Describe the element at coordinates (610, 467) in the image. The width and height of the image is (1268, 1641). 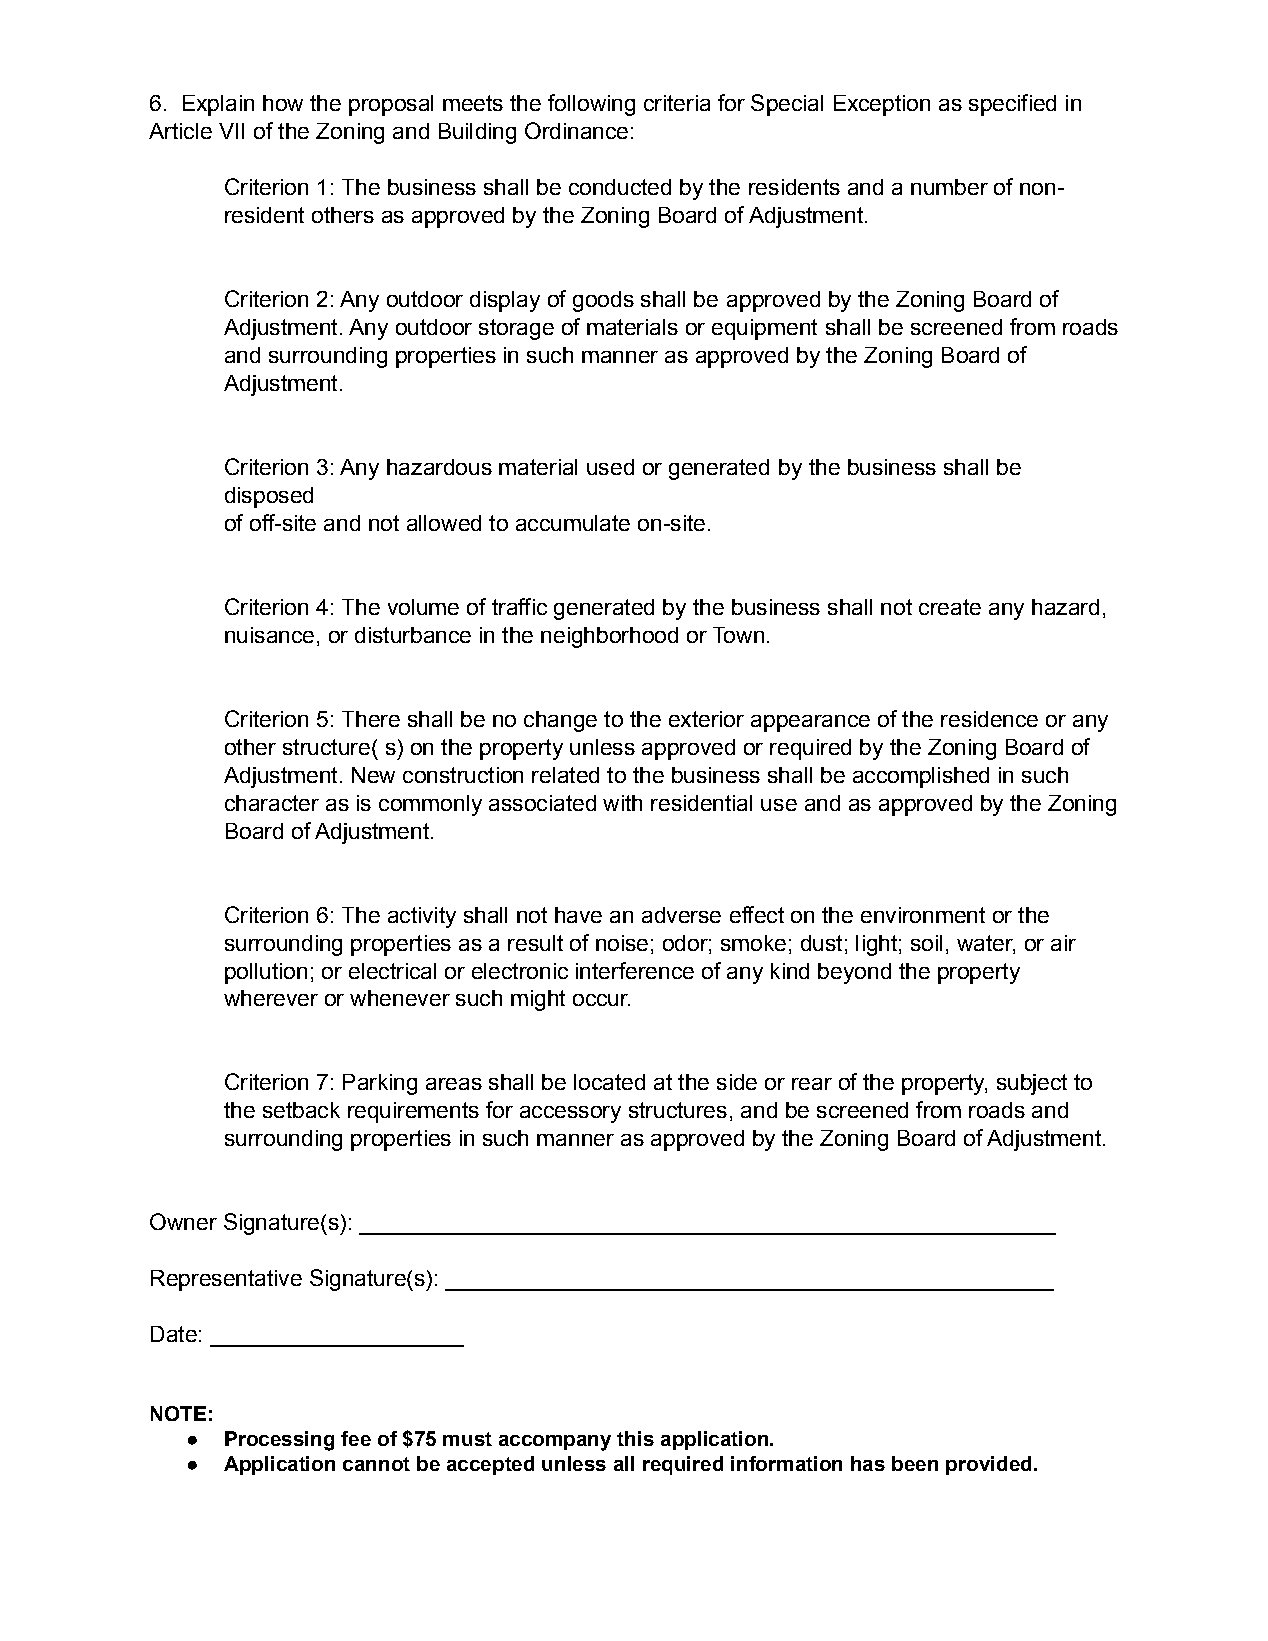
I see `used` at that location.
